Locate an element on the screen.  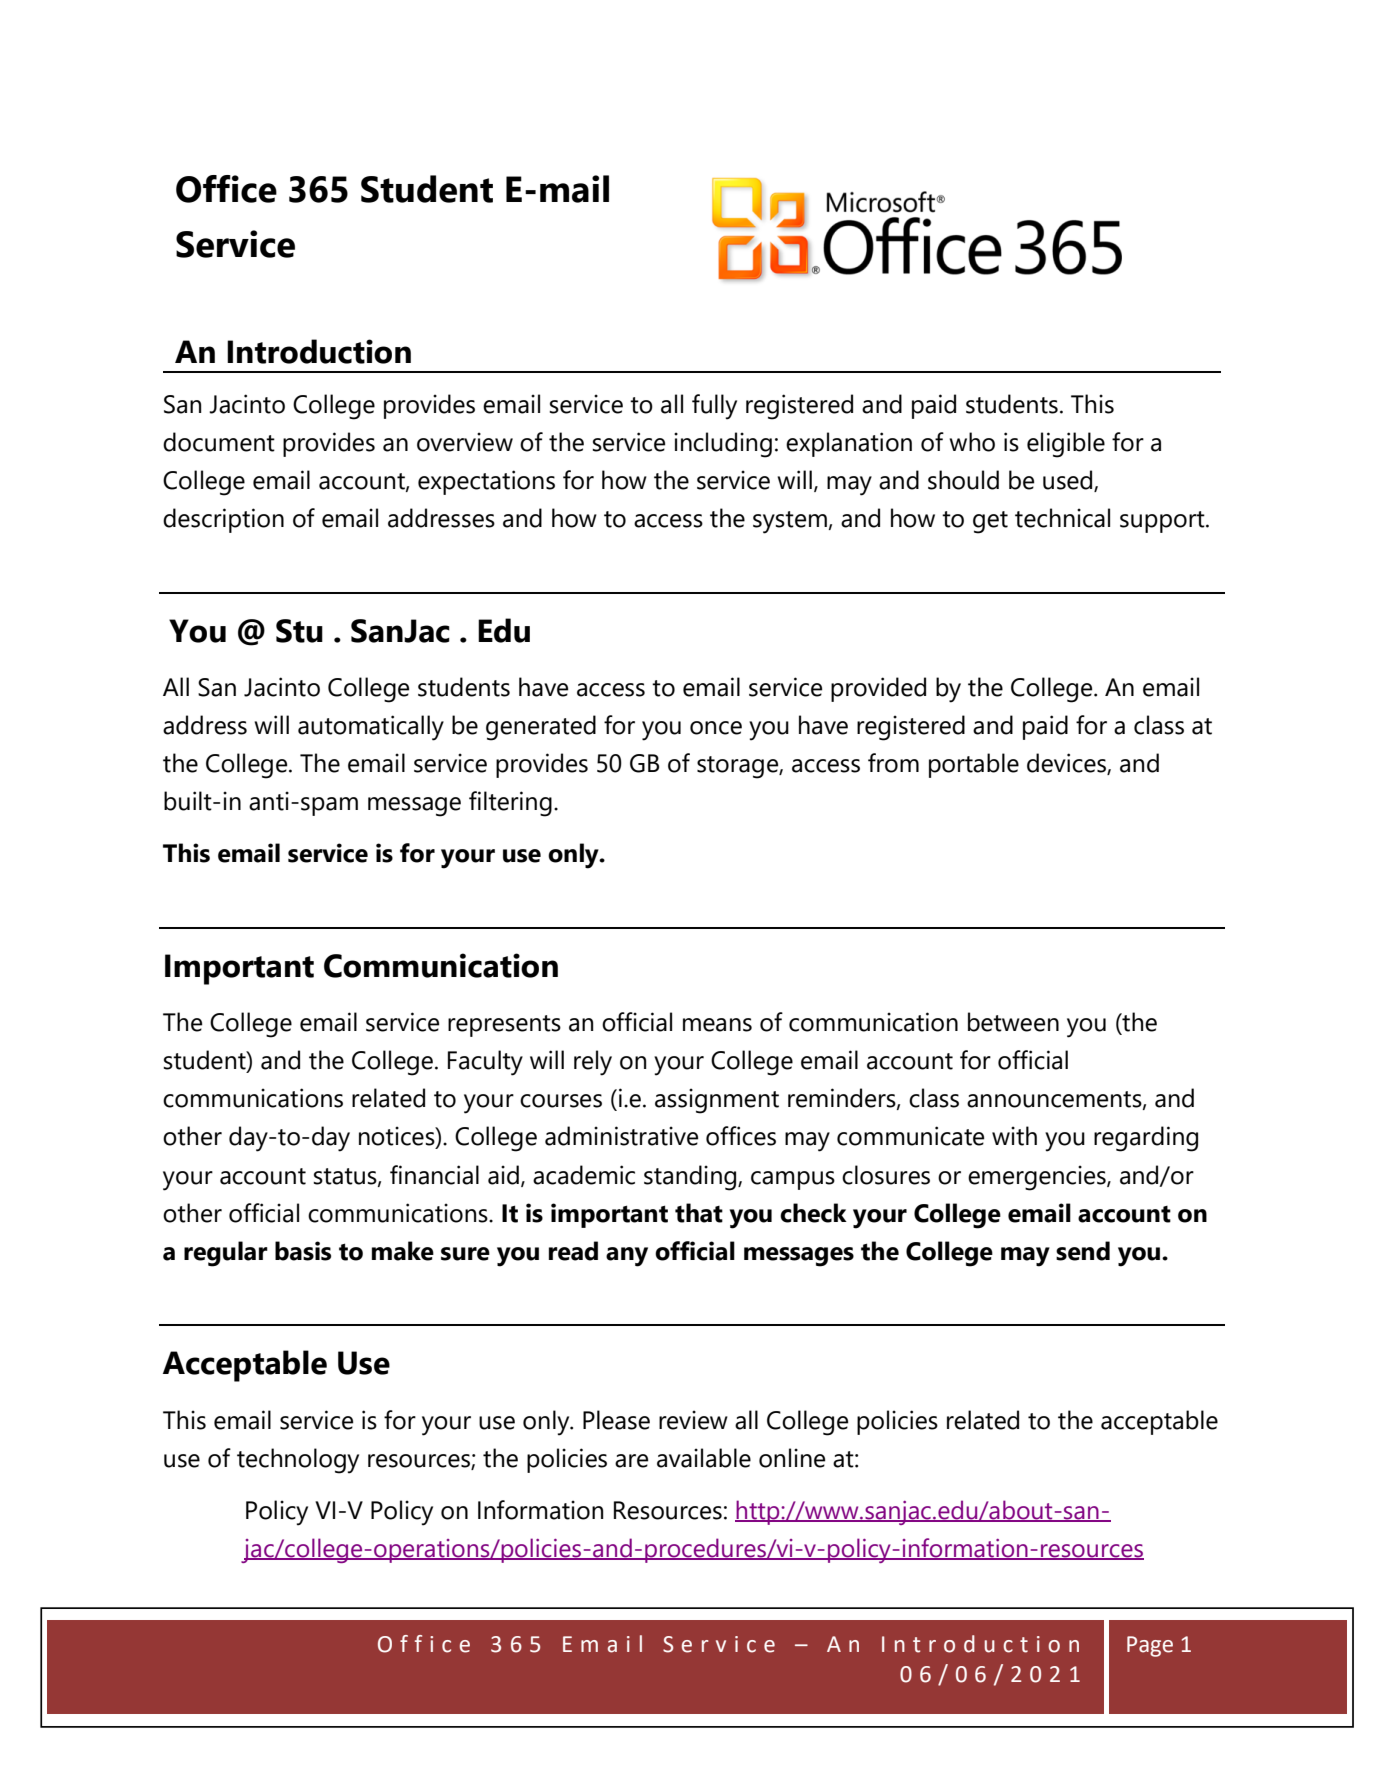
Faculty is located at coordinates (485, 1063).
